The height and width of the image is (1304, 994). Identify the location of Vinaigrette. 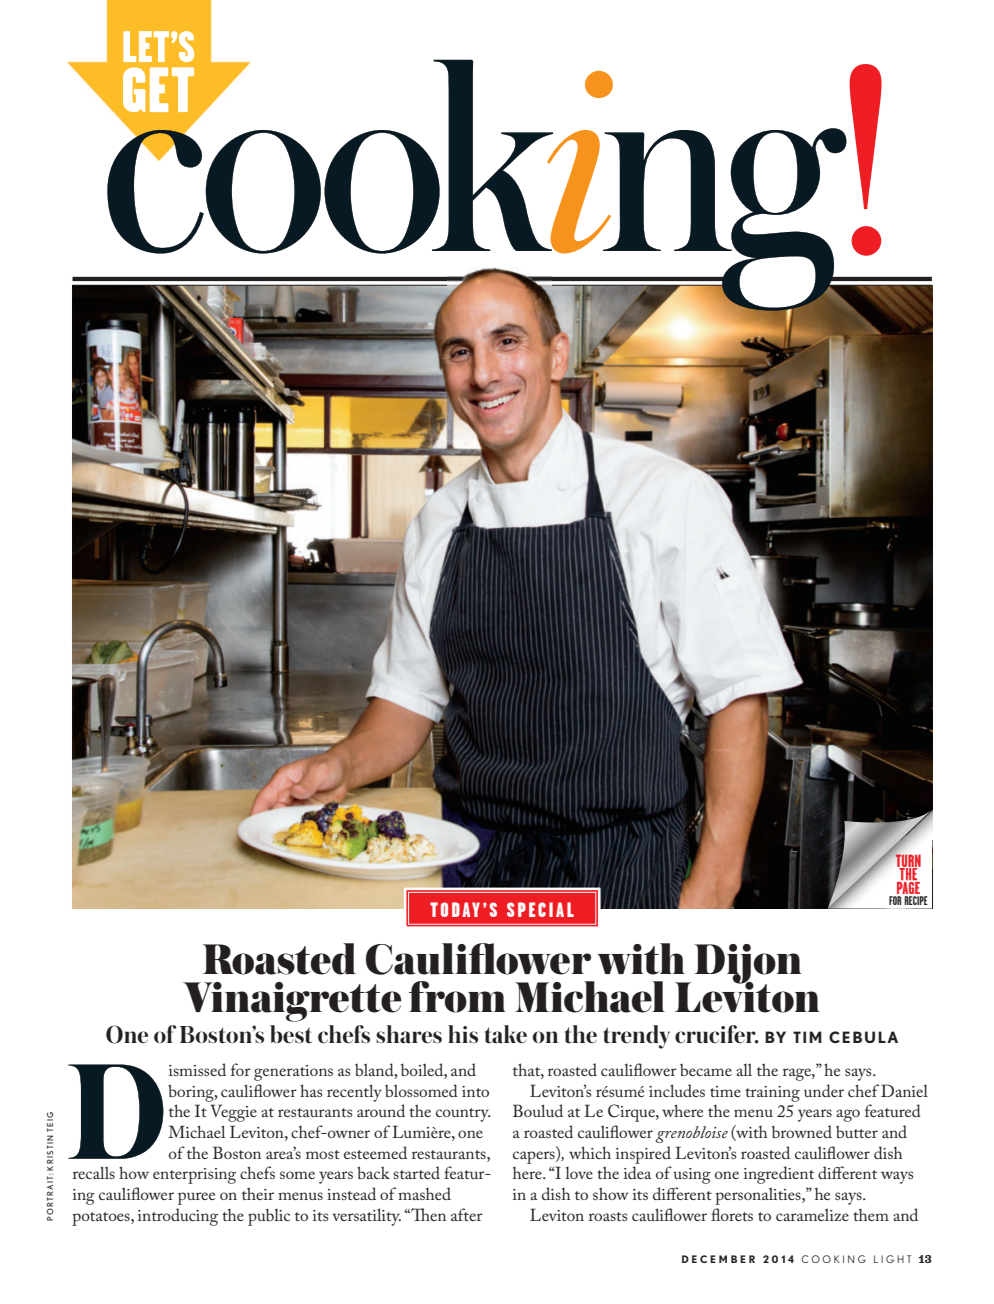
(292, 1002).
